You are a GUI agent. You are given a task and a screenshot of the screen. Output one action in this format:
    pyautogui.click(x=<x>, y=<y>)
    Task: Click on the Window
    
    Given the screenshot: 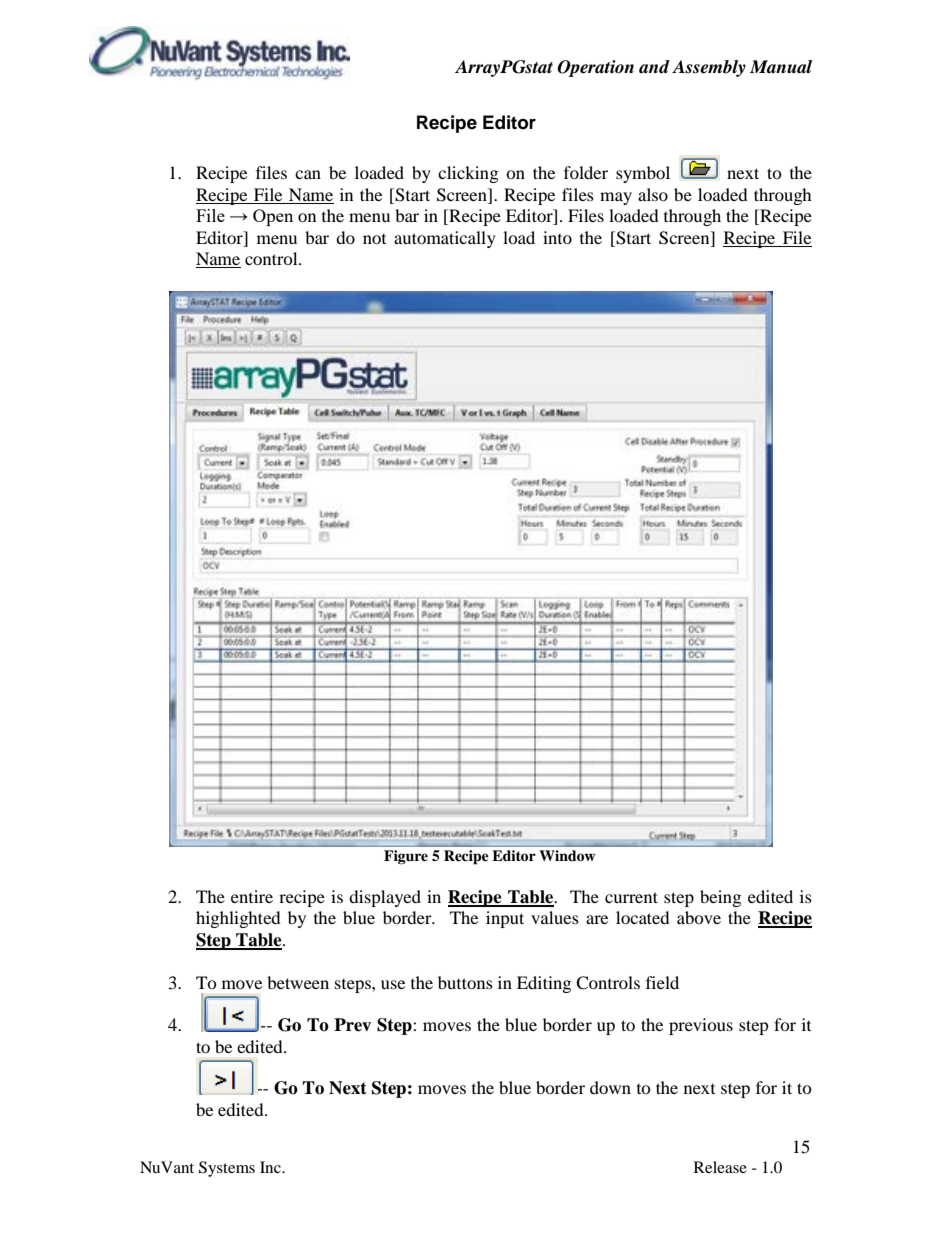 What is the action you would take?
    pyautogui.click(x=567, y=856)
